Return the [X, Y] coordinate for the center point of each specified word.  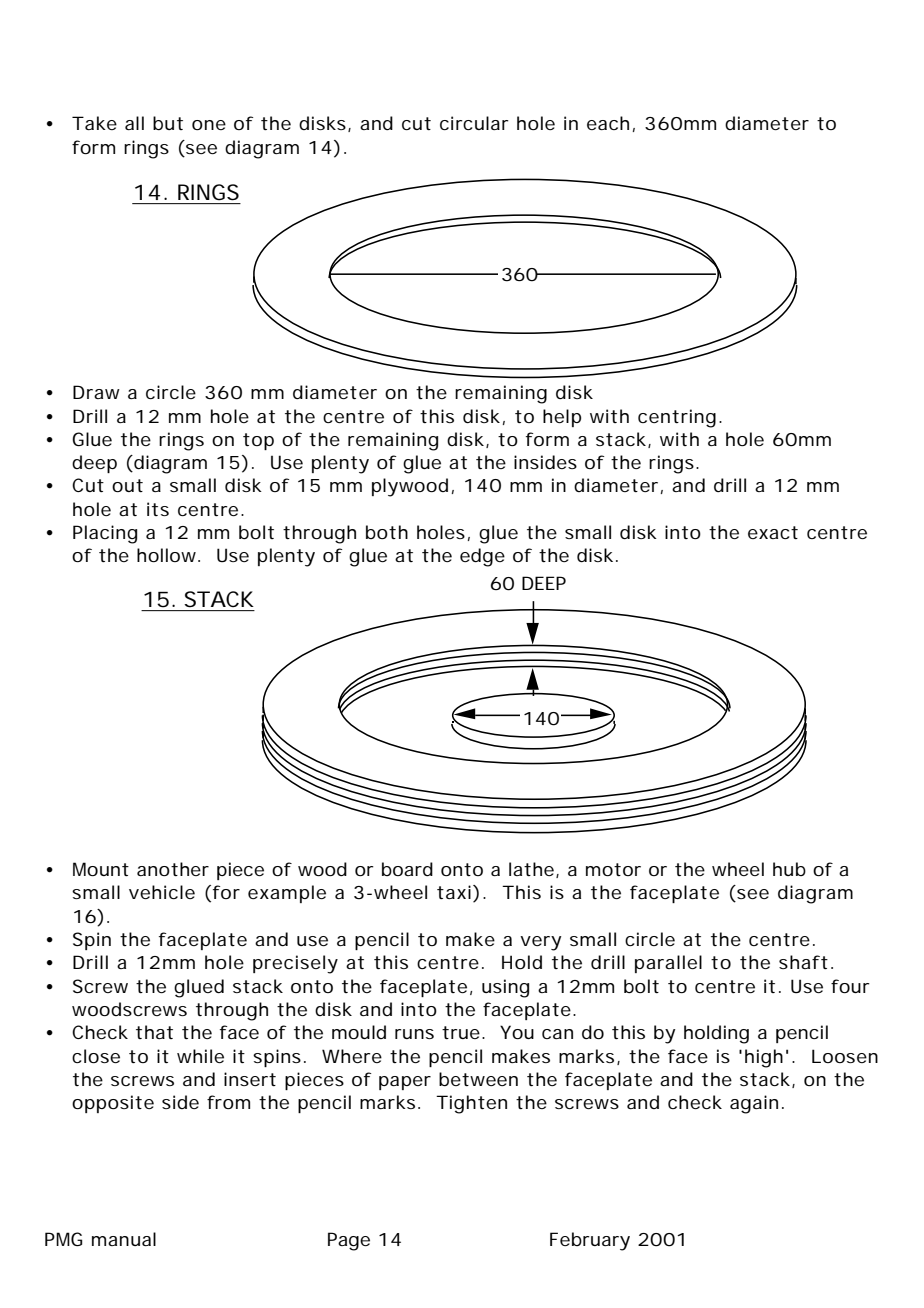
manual [124, 1239]
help [562, 418]
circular [474, 123]
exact [773, 532]
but [168, 123]
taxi [455, 893]
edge [482, 557]
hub [789, 869]
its [158, 509]
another [173, 869]
